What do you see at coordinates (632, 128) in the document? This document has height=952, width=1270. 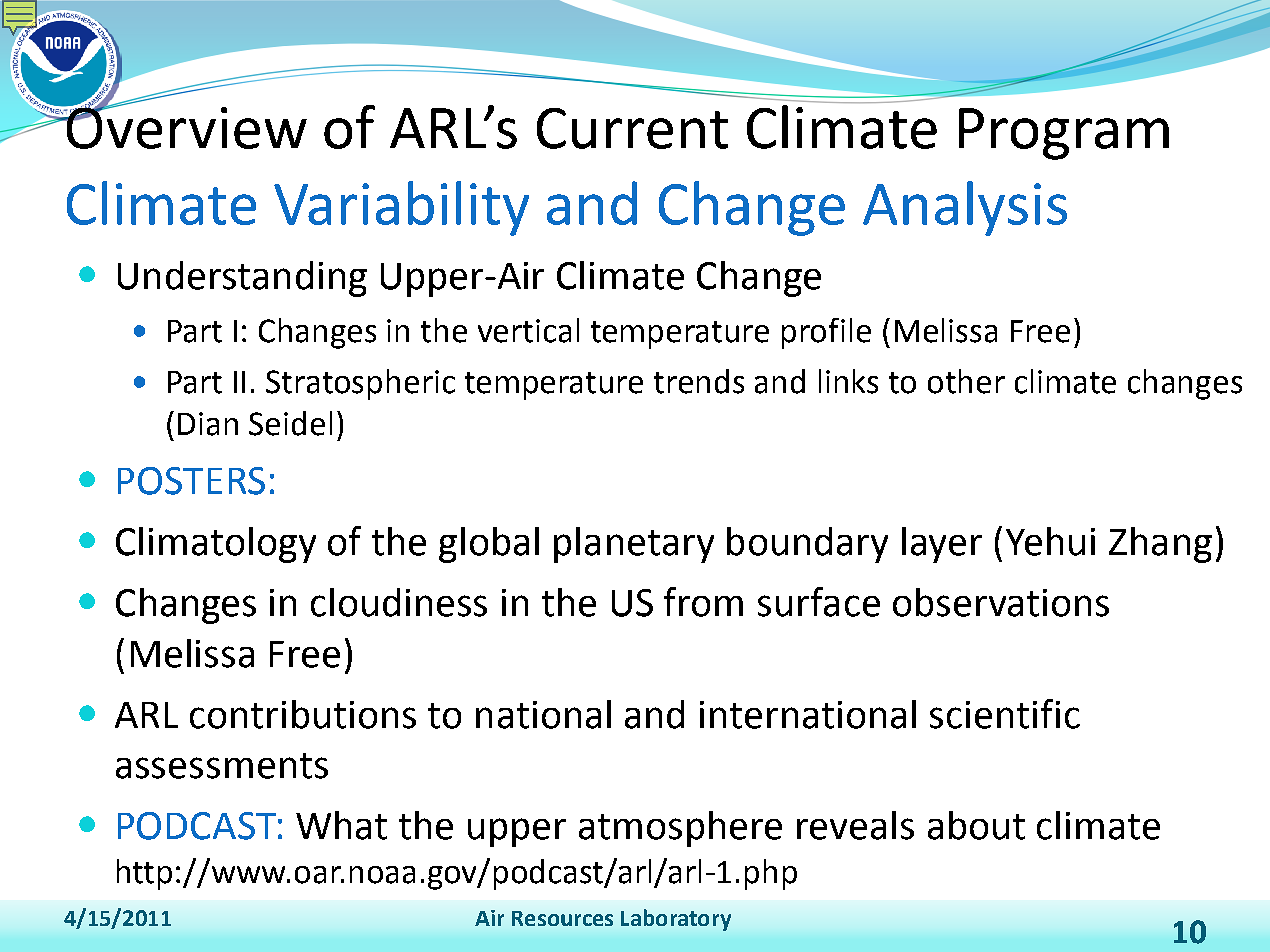 I see `Current` at bounding box center [632, 128].
